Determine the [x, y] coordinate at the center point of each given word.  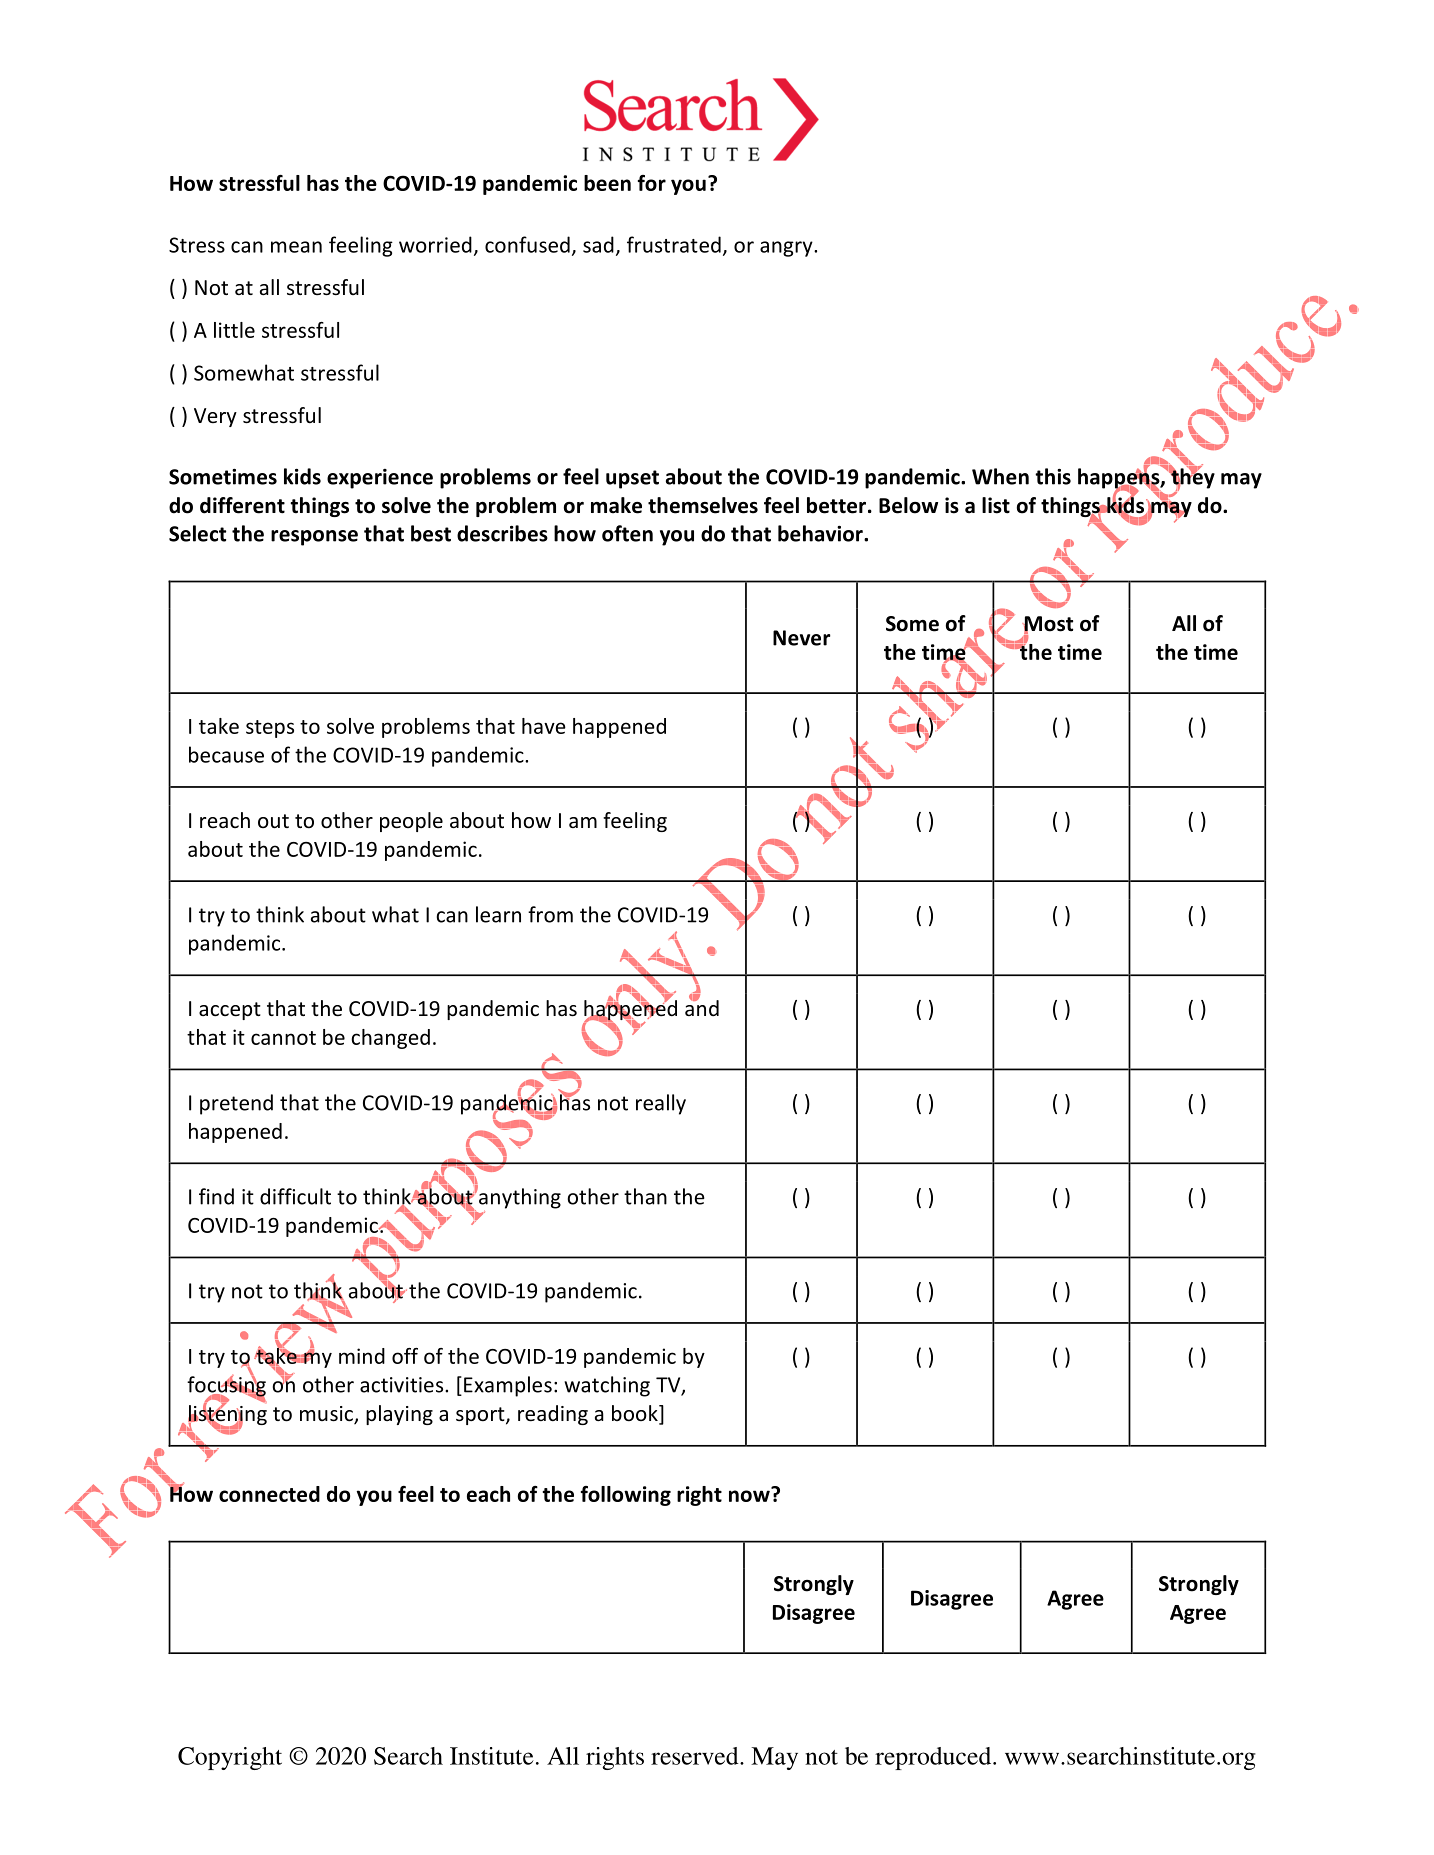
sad [598, 244]
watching [607, 1386]
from [550, 914]
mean [296, 247]
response [314, 538]
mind [362, 1356]
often [627, 533]
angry [787, 249]
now [750, 1495]
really [661, 1104]
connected [269, 1494]
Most [1047, 625]
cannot [283, 1038]
